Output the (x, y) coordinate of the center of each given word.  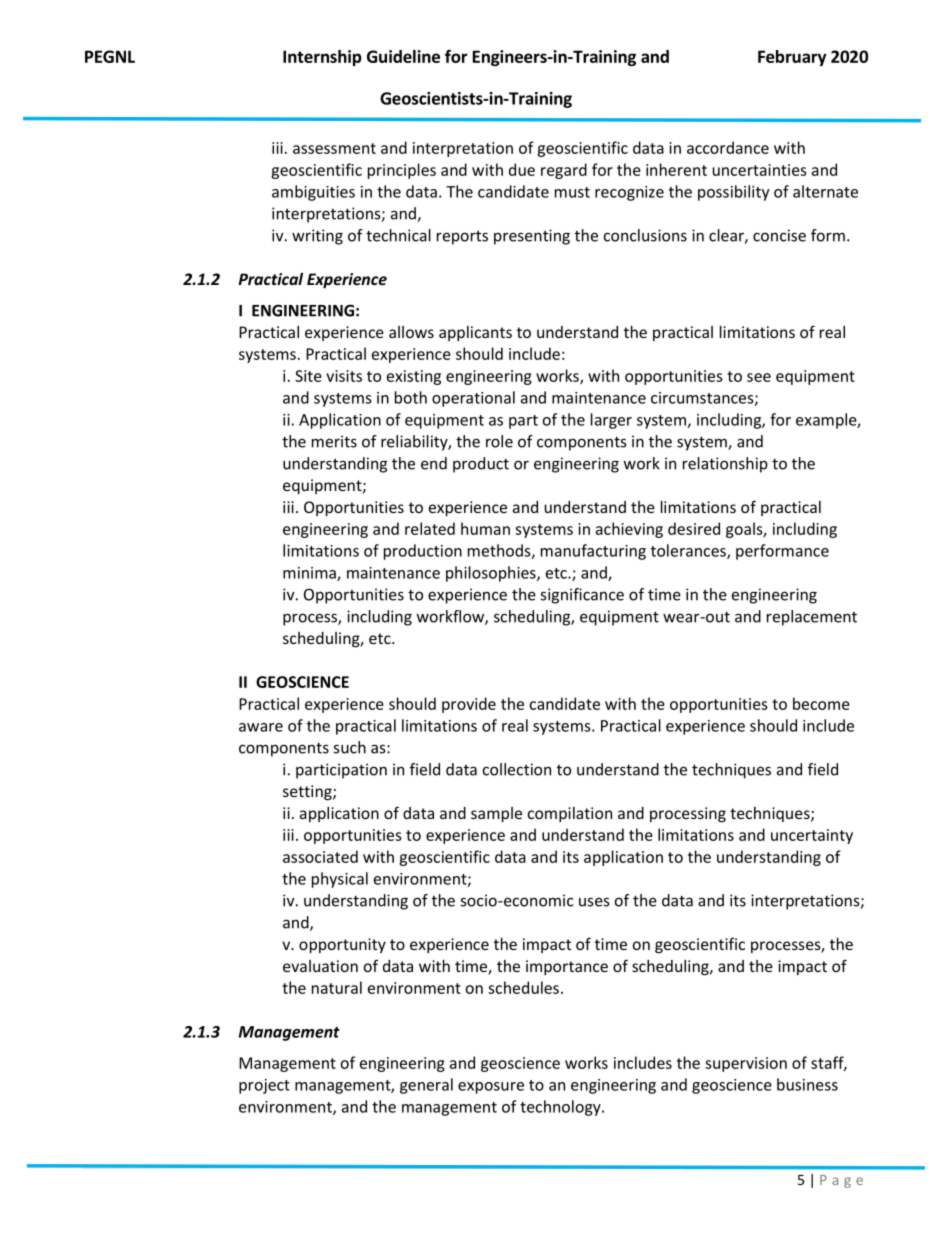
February (792, 58)
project (264, 1086)
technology (561, 1108)
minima (310, 574)
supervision (746, 1064)
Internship (322, 58)
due (522, 169)
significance (582, 596)
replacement (812, 618)
